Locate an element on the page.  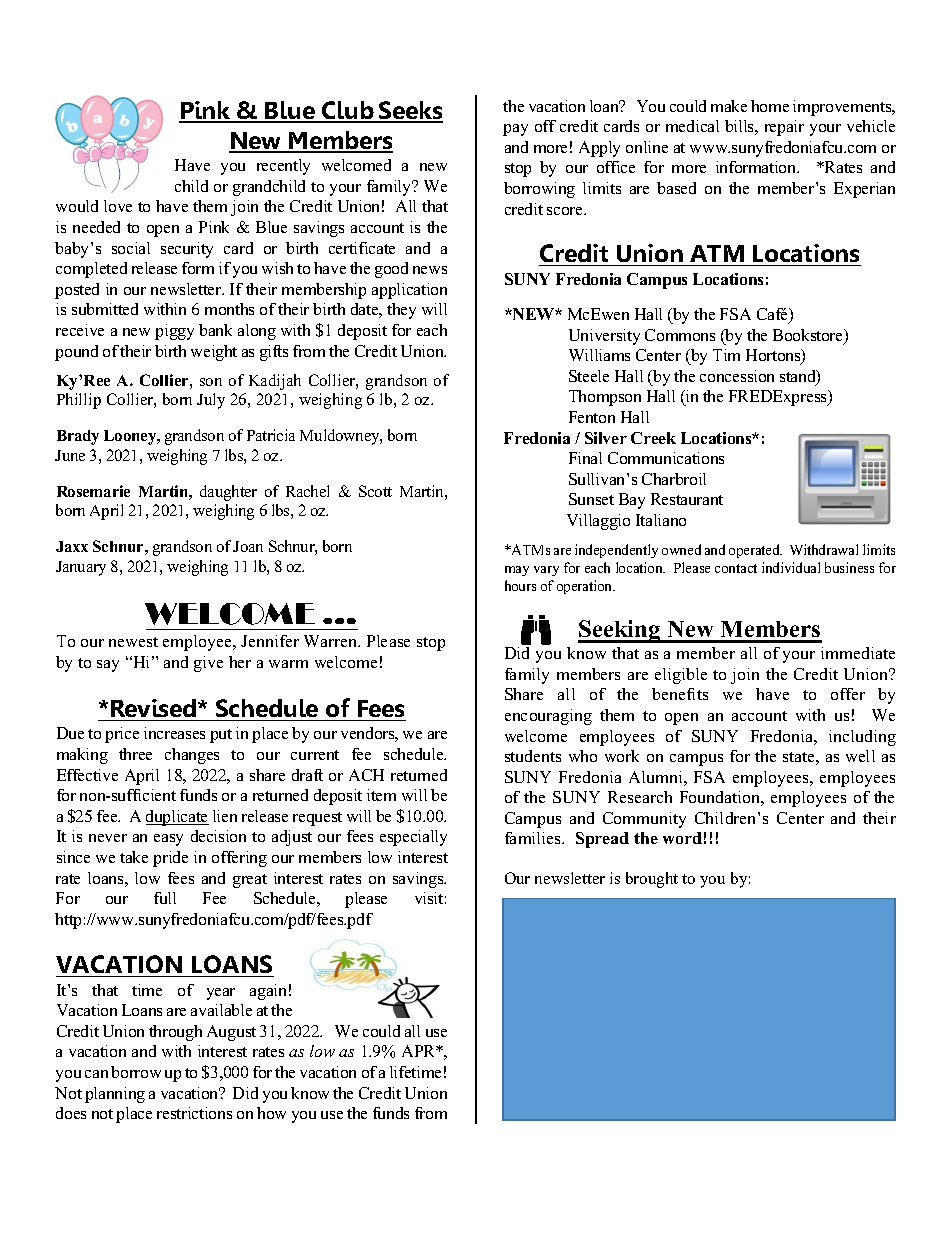
Communications is located at coordinates (666, 458).
